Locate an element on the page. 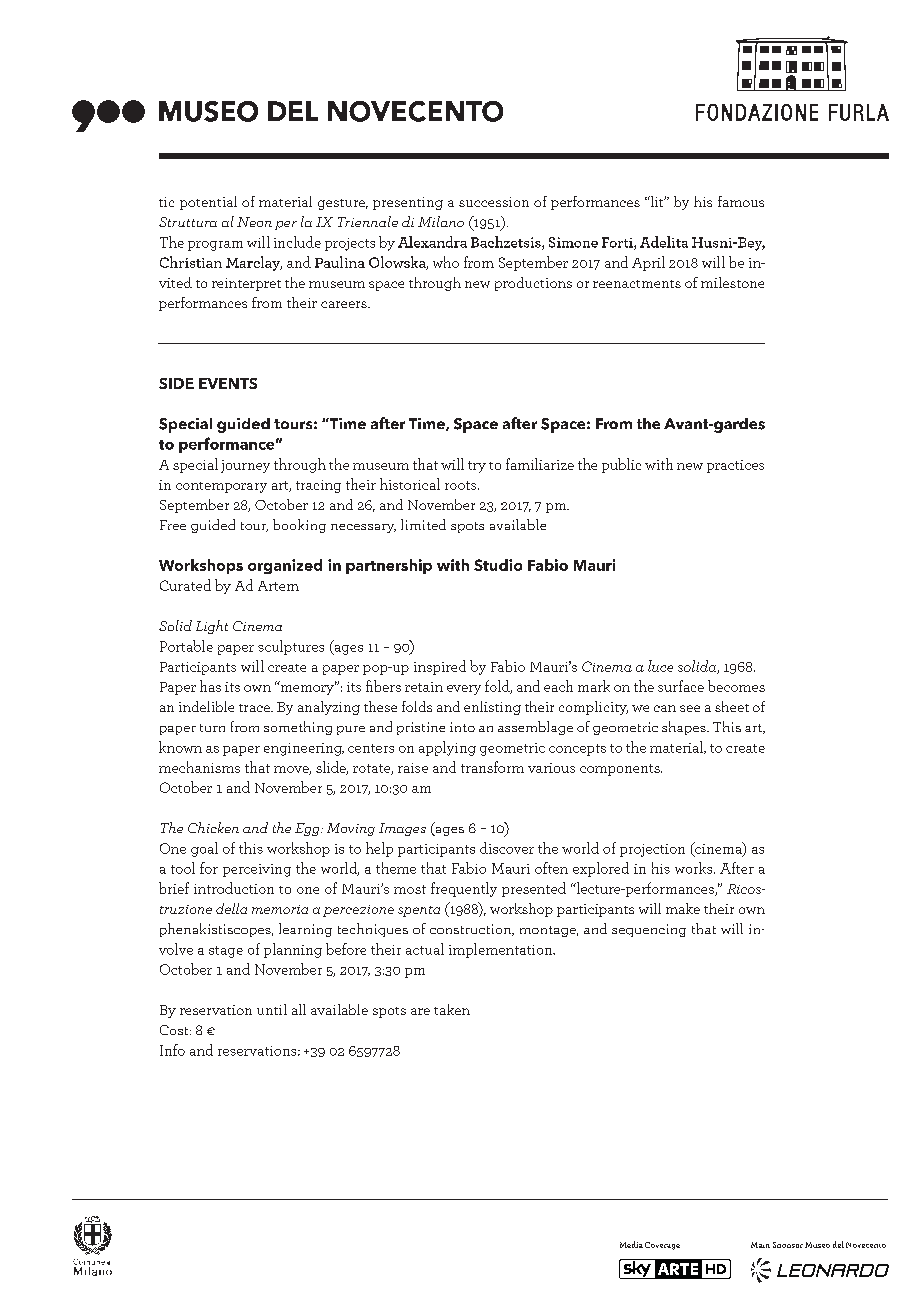 The width and height of the image is (924, 1308). Info is located at coordinates (172, 1050).
